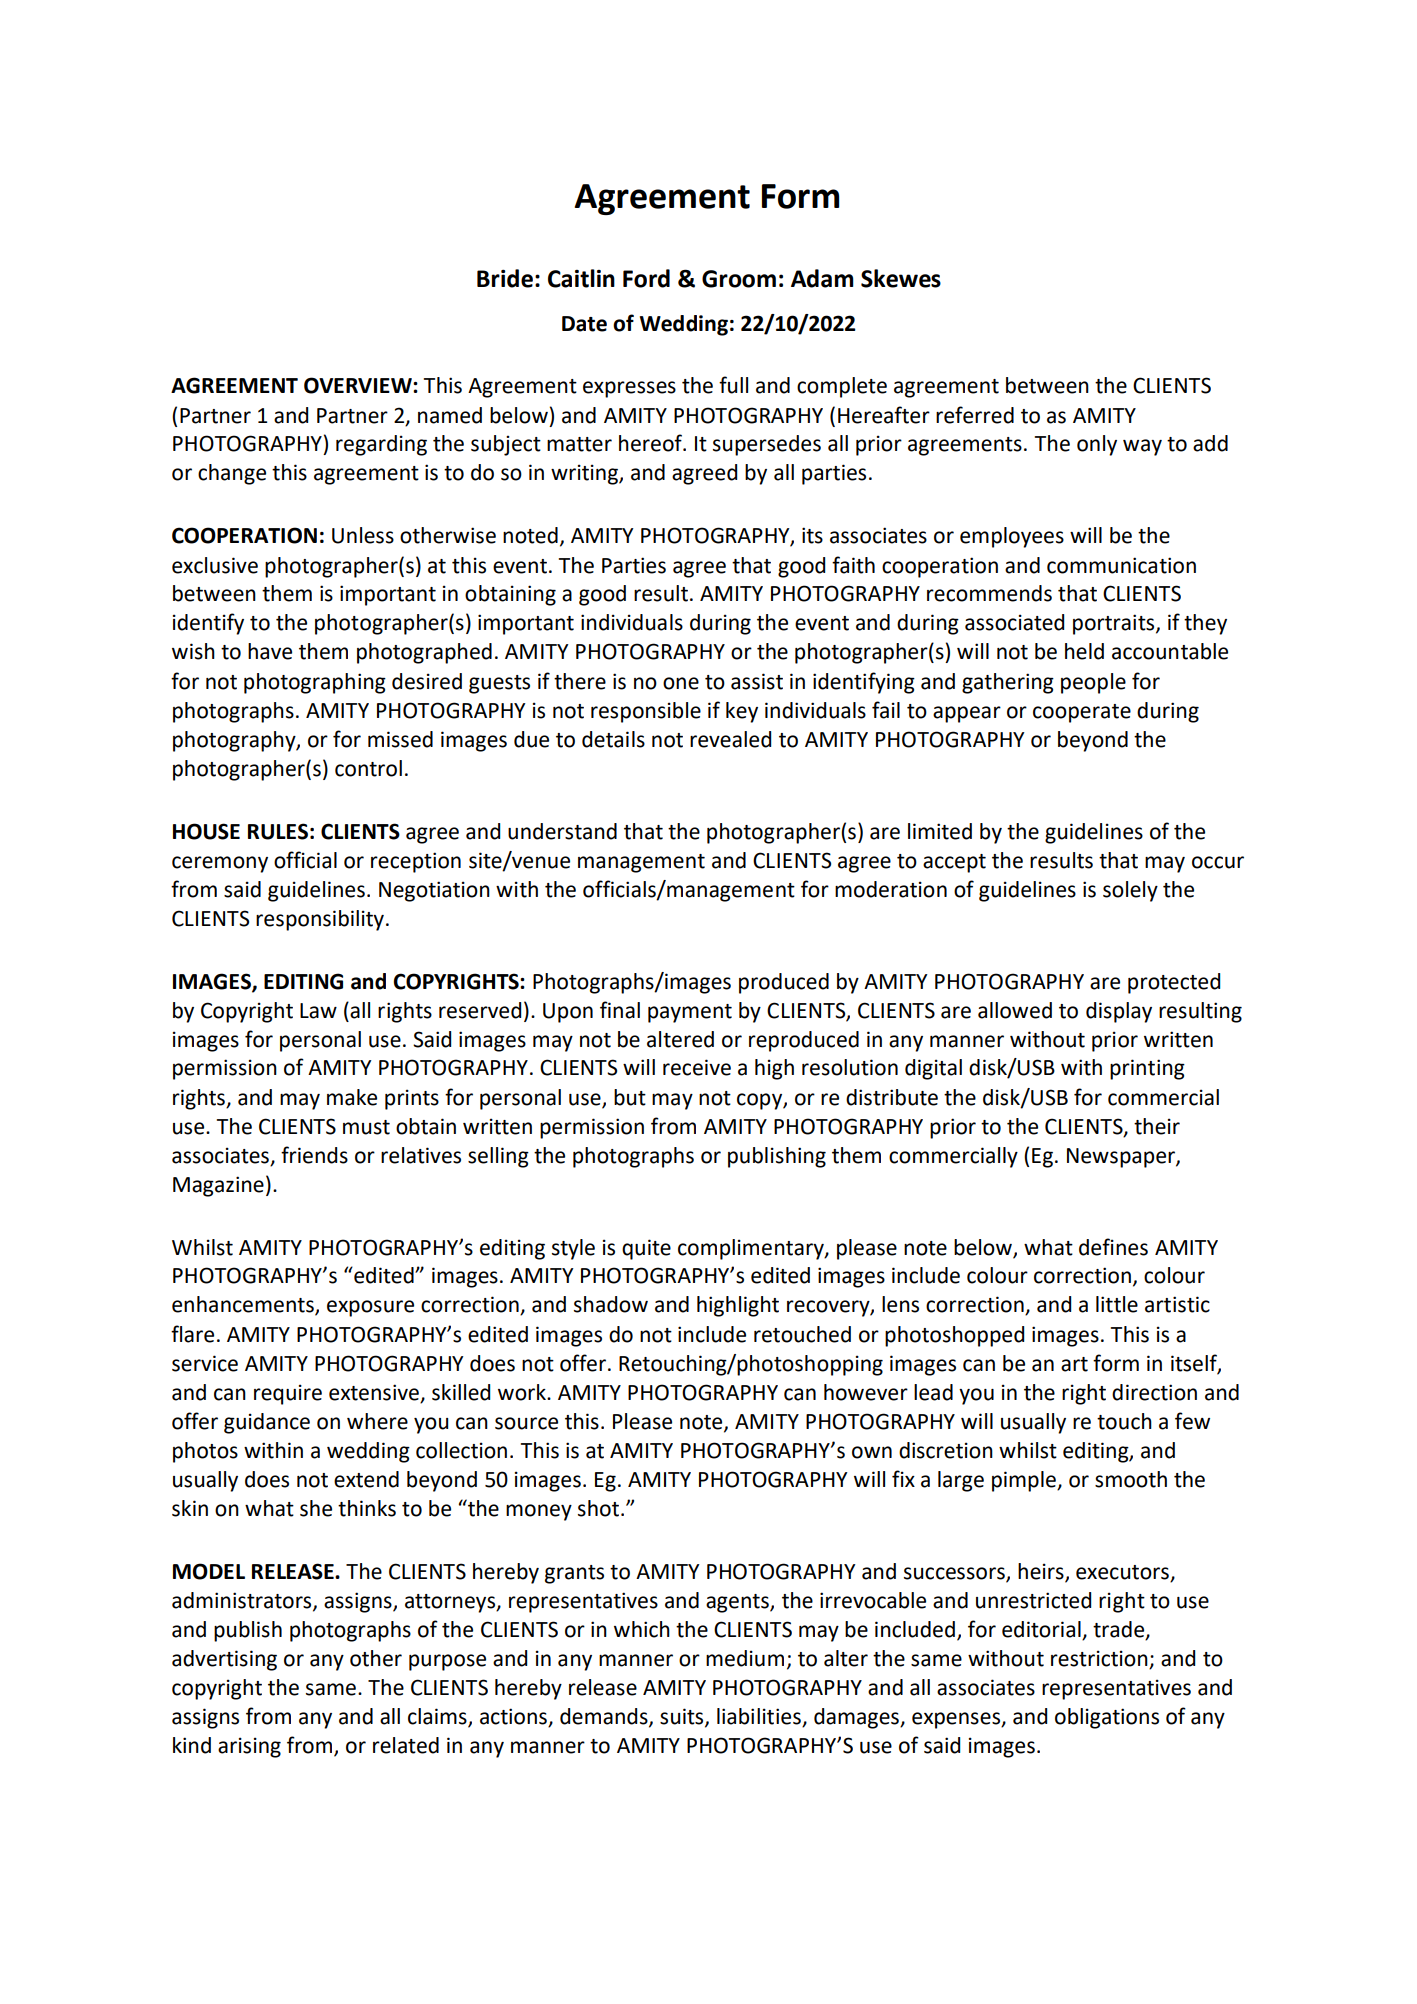 This screenshot has width=1417, height=2004. What do you see at coordinates (646, 1249) in the screenshot?
I see `quite` at bounding box center [646, 1249].
